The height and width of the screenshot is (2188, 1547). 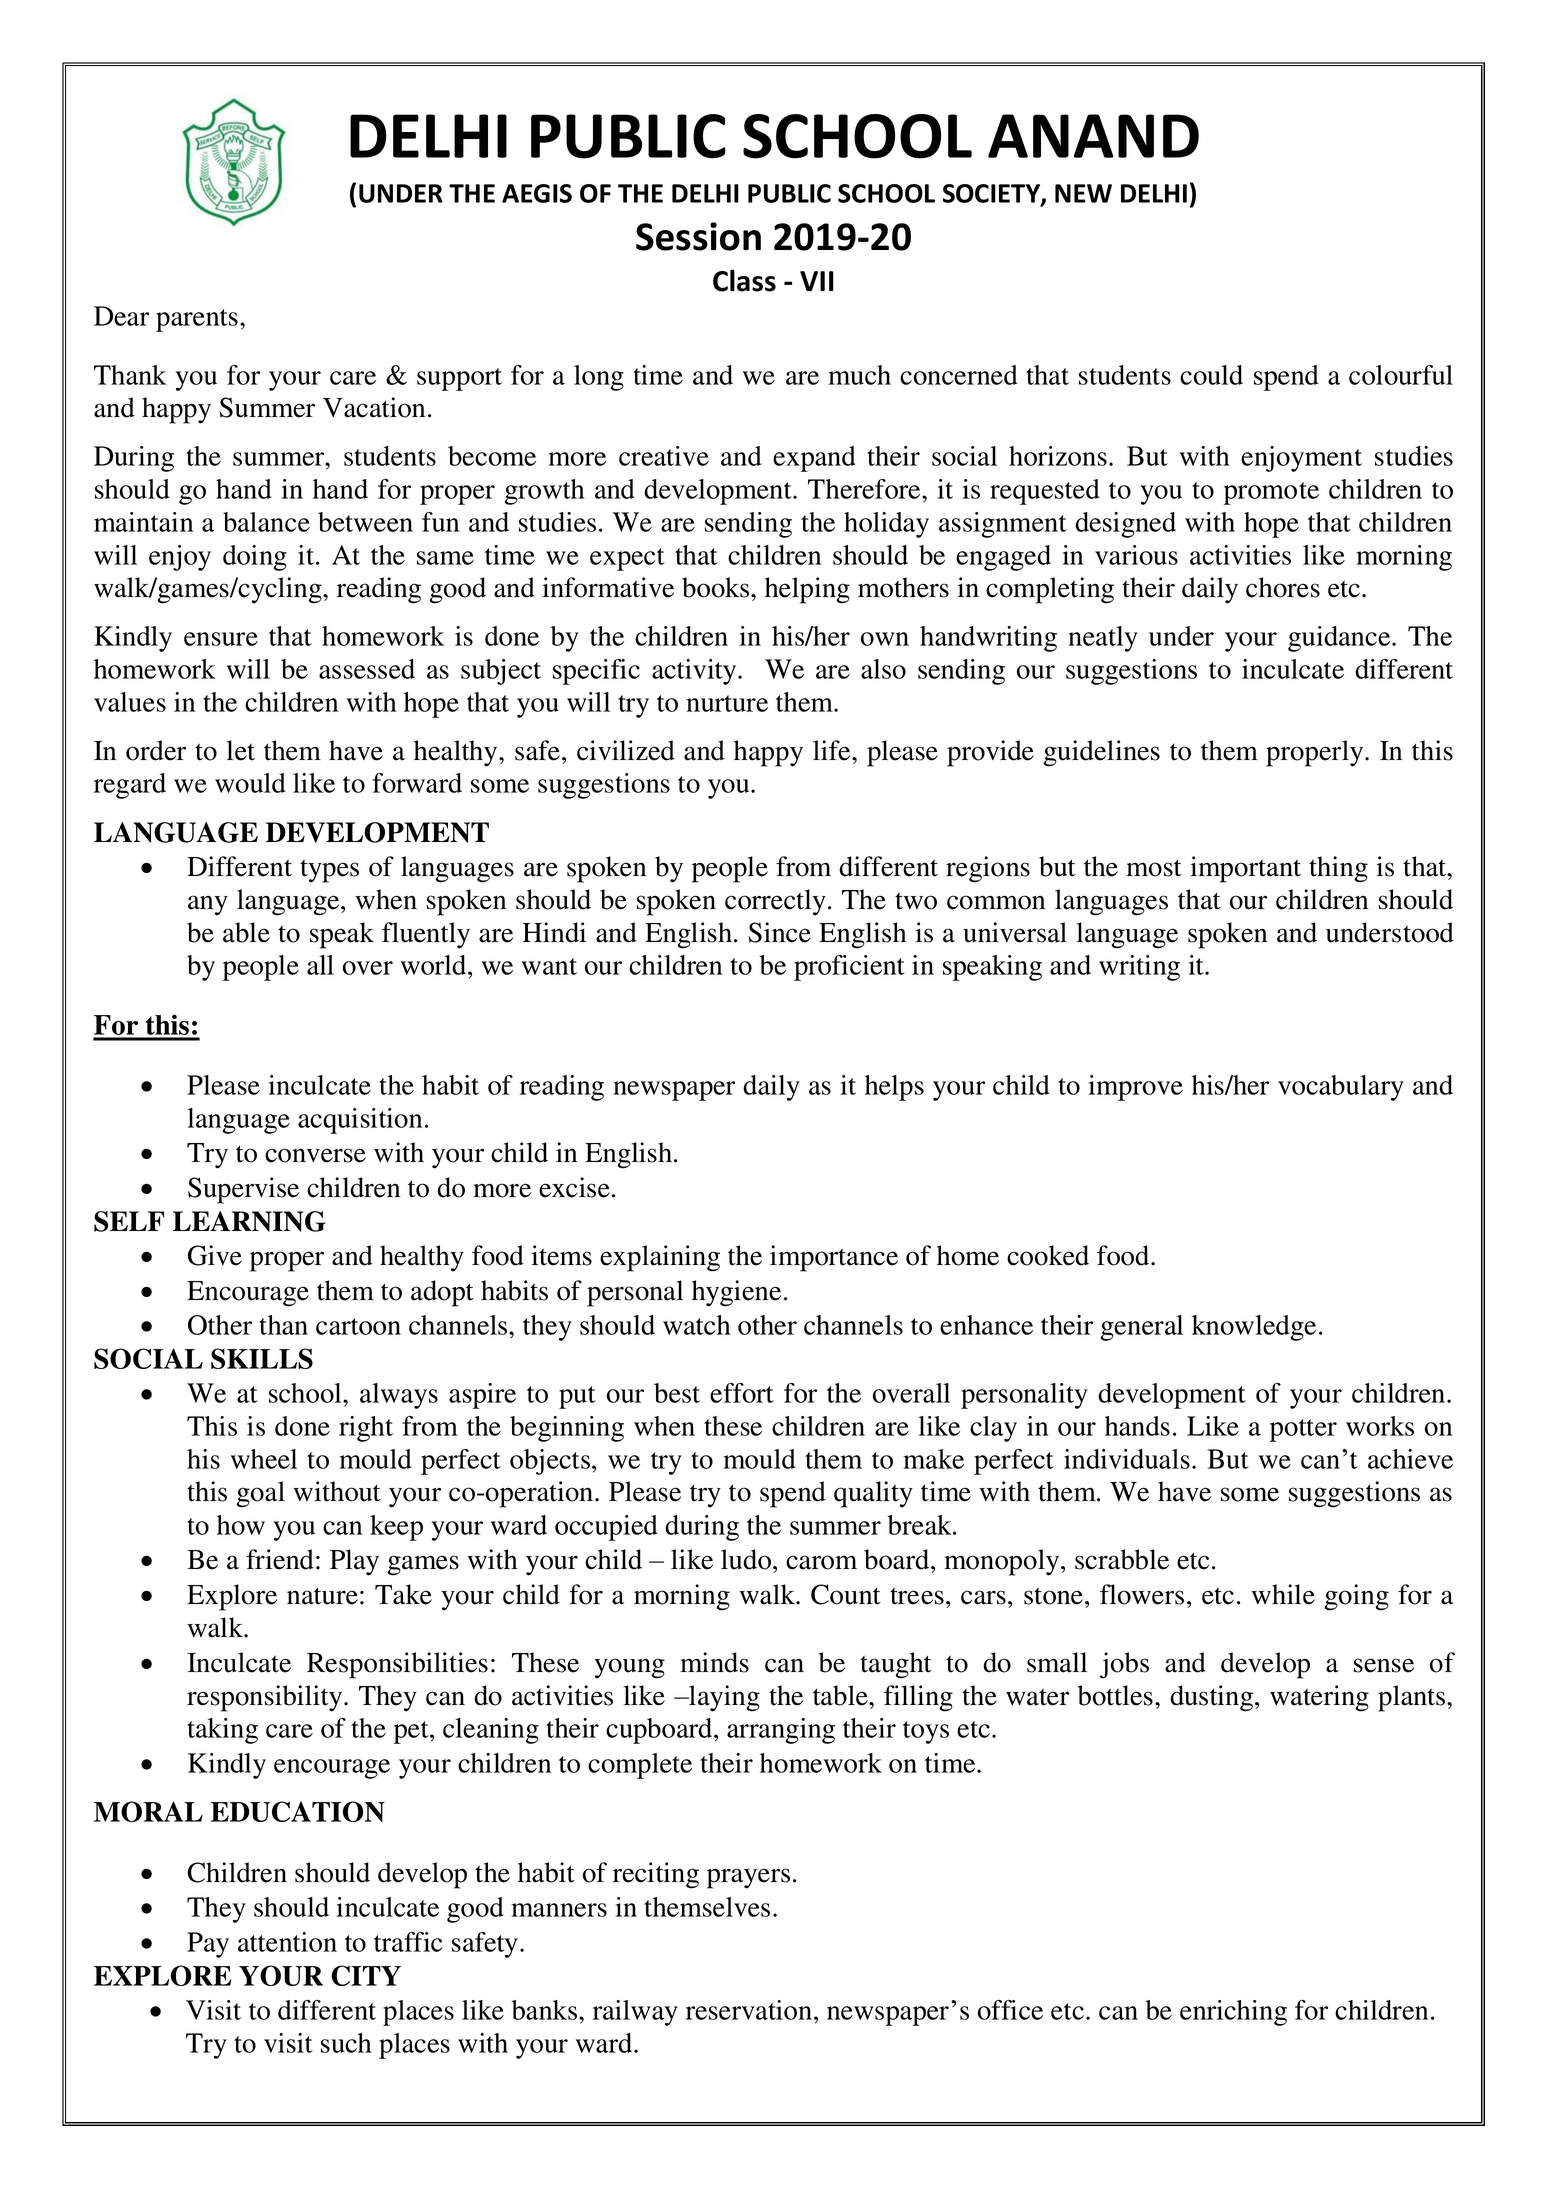 What do you see at coordinates (1254, 1328) in the screenshot?
I see `knowledge` at bounding box center [1254, 1328].
